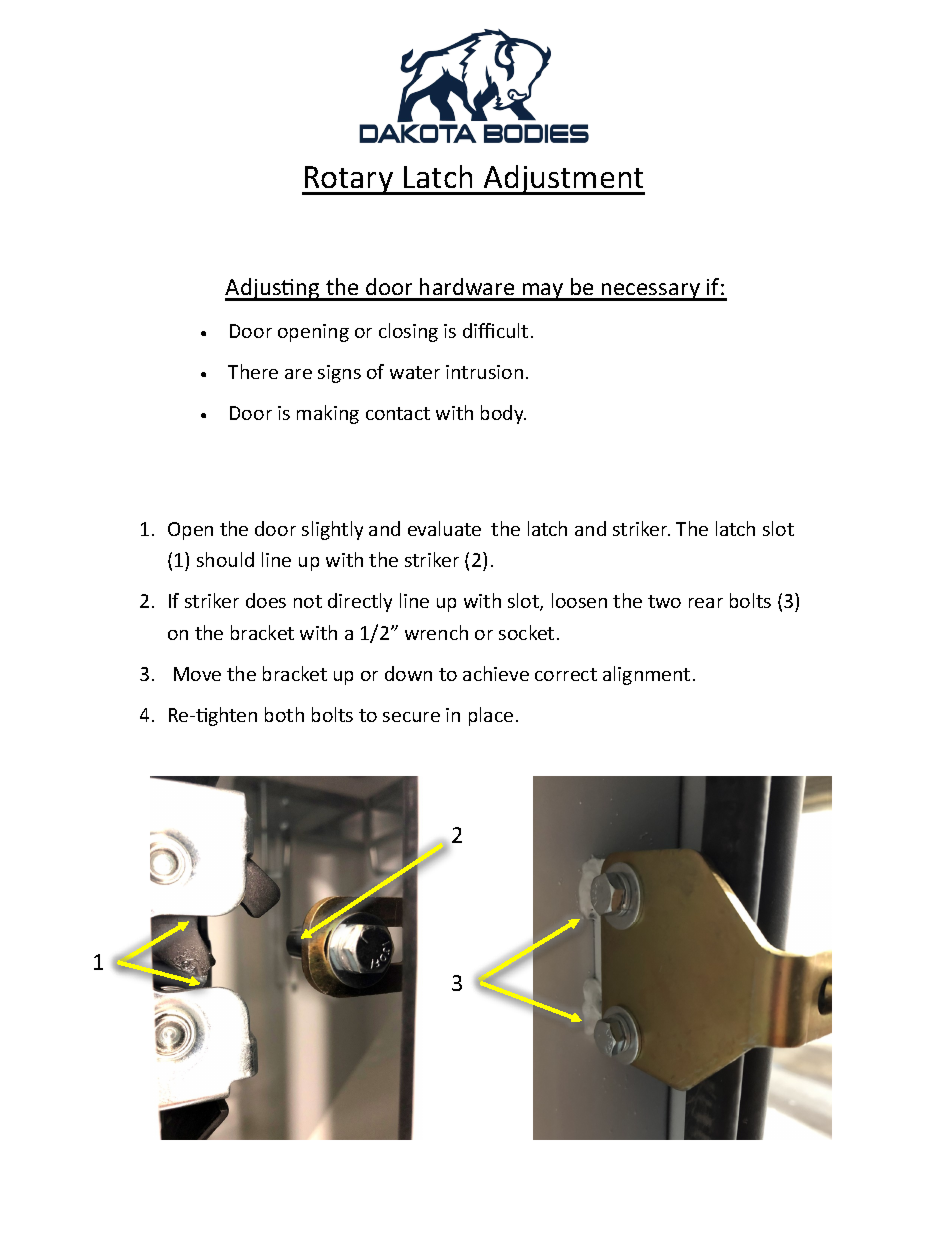 The width and height of the screenshot is (952, 1233). I want to click on Rotary, so click(349, 180).
